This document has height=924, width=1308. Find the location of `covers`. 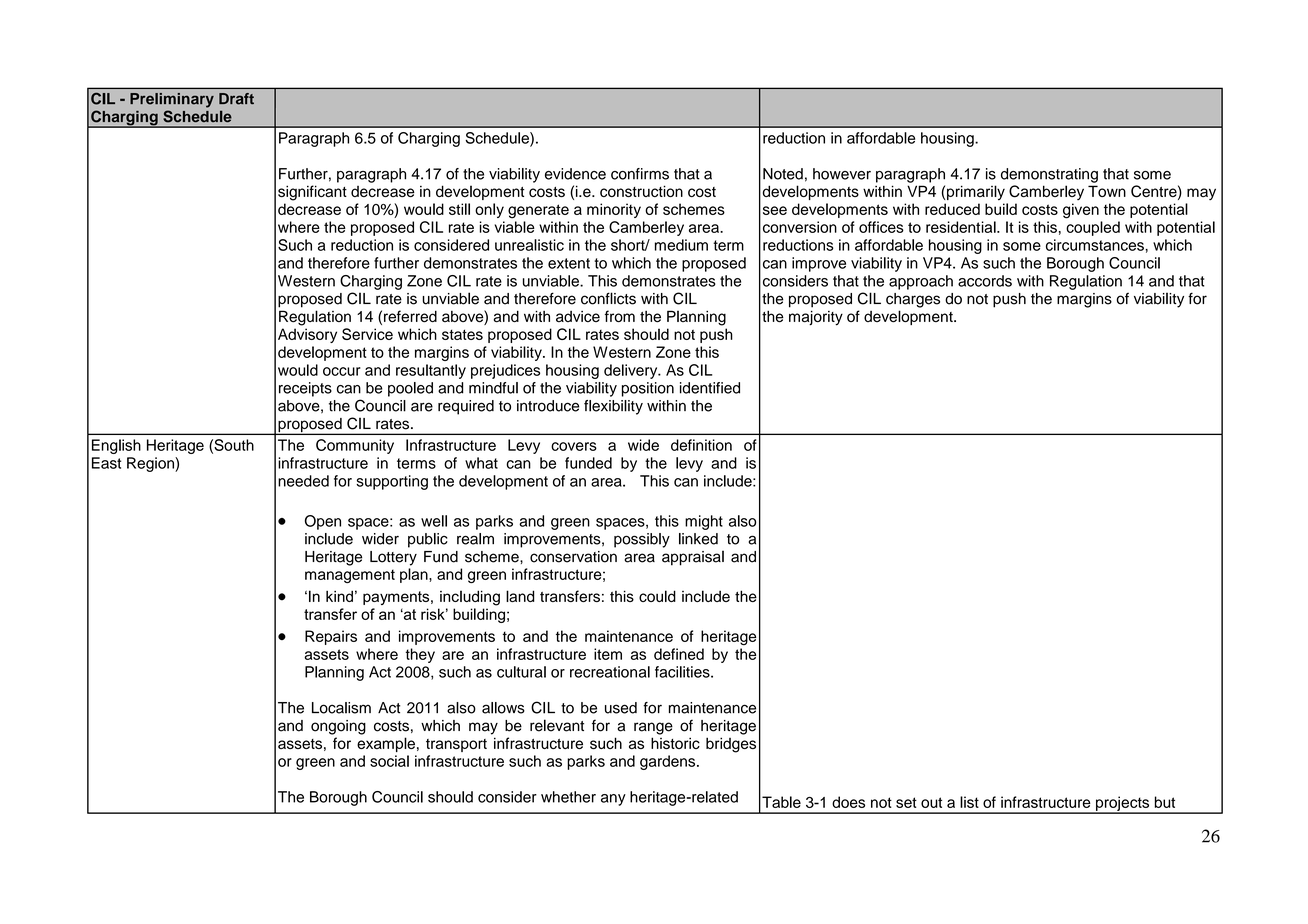

covers is located at coordinates (574, 446).
